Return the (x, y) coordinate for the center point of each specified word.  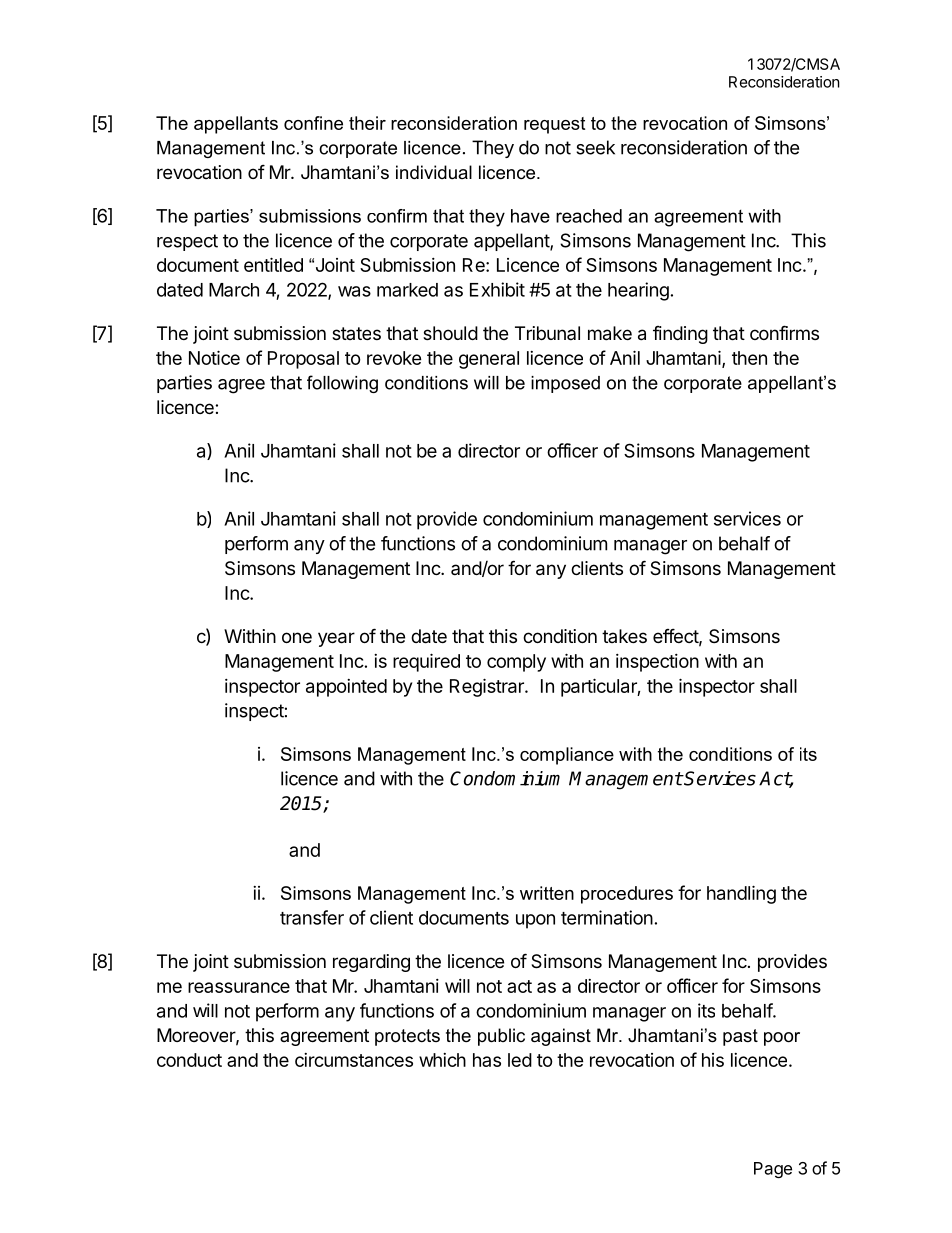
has (487, 1060)
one (297, 637)
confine (313, 123)
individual (434, 172)
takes (624, 636)
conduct (189, 1060)
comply (516, 663)
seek (595, 147)
